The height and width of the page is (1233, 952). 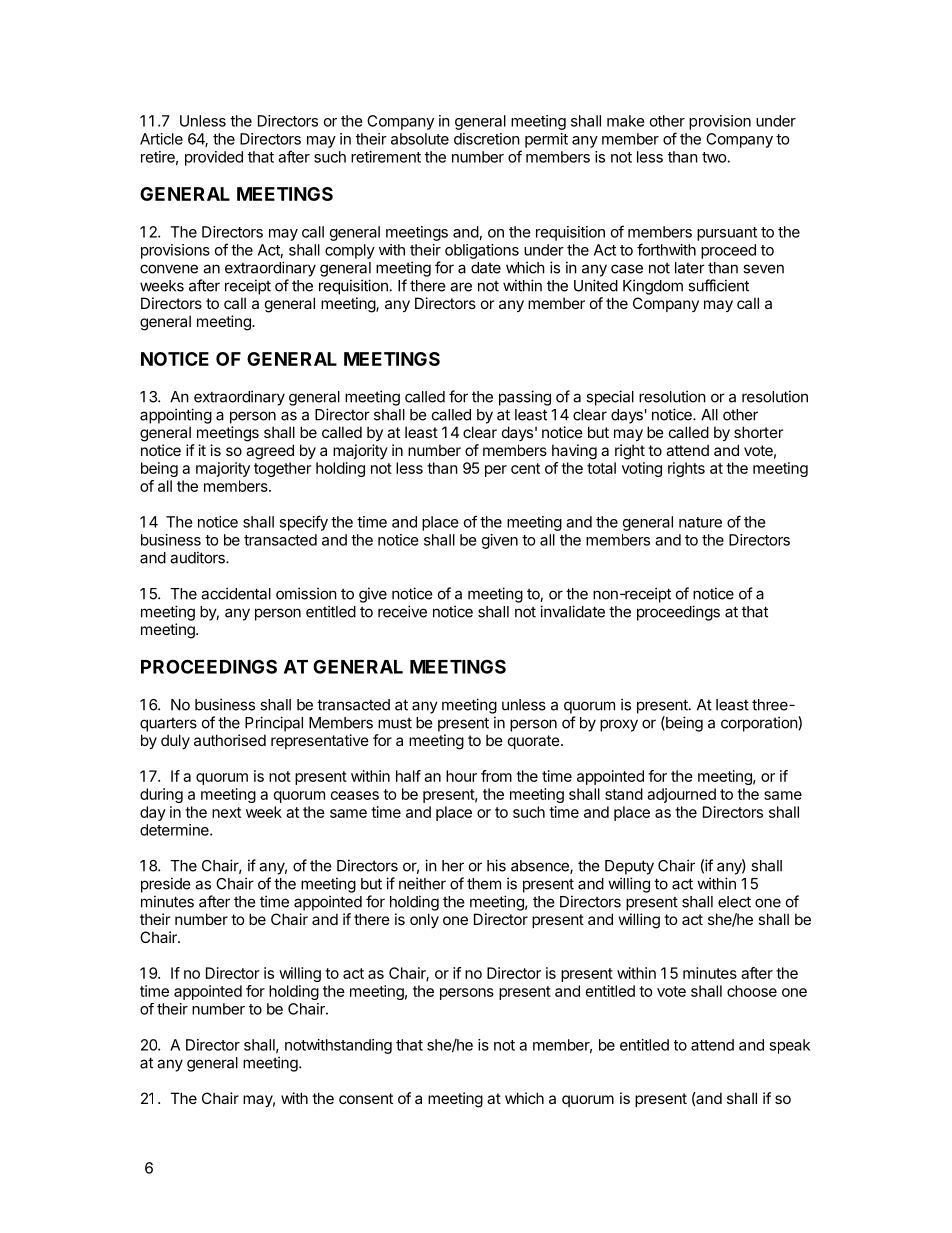 I want to click on two, so click(x=714, y=157).
